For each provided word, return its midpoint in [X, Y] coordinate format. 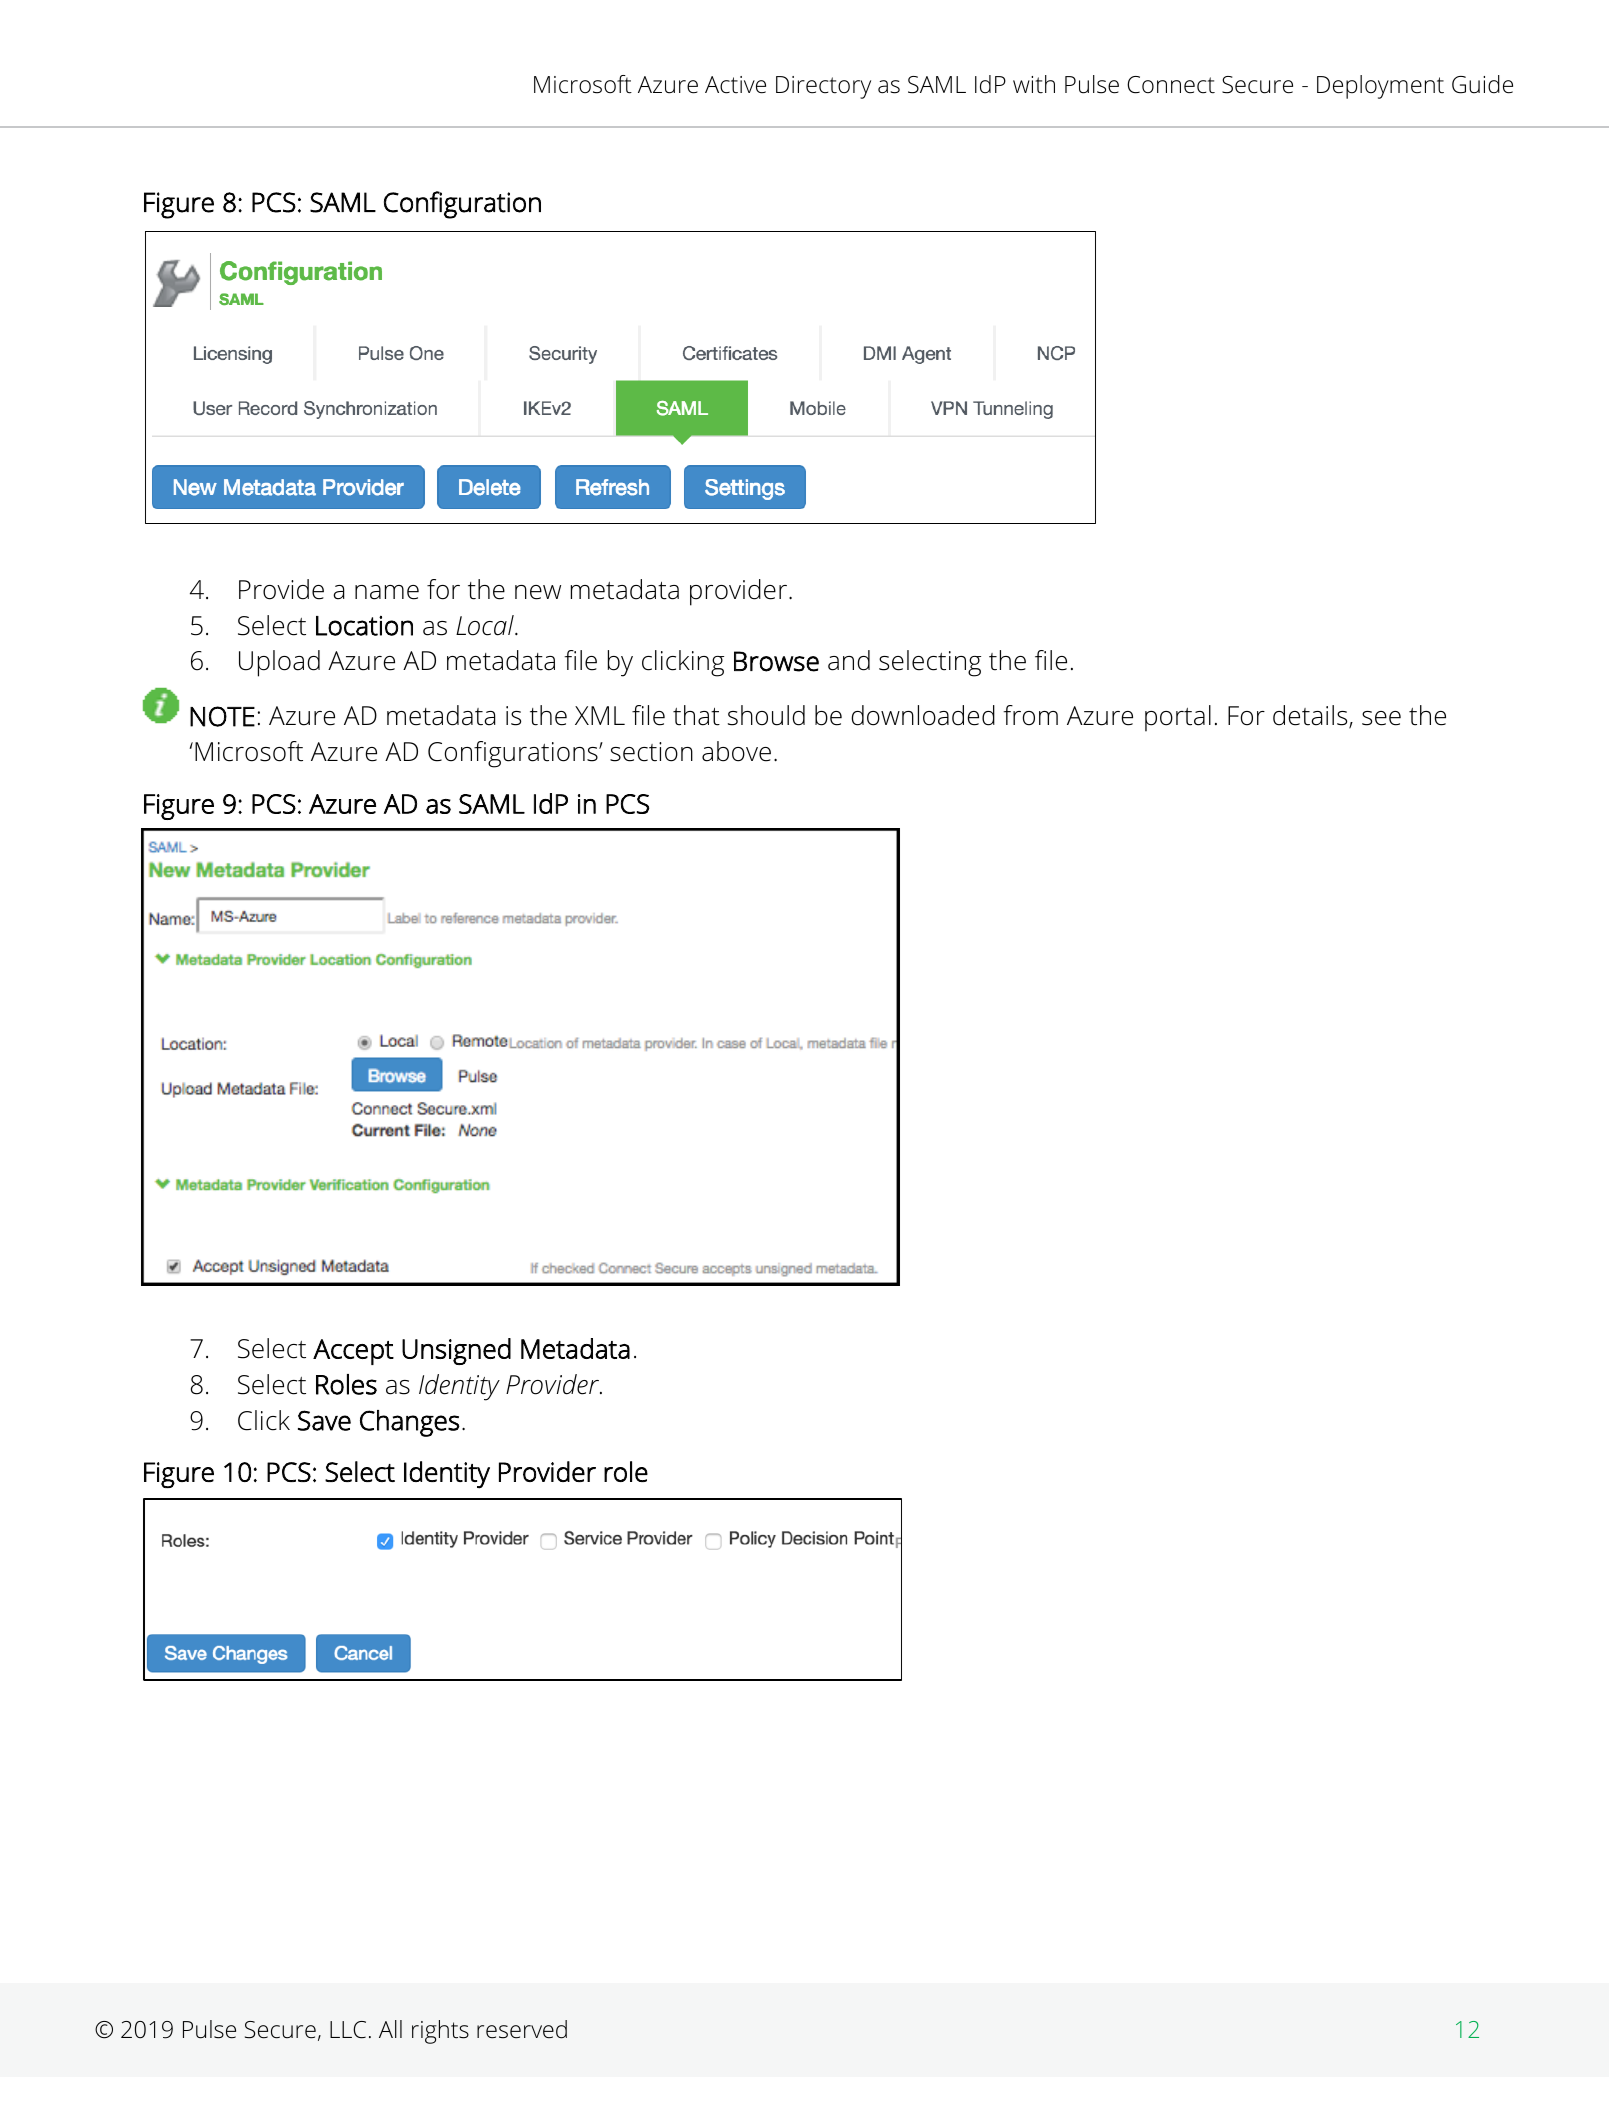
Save [324, 1420]
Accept [353, 1352]
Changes [410, 1423]
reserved [522, 2029]
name [387, 592]
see [1381, 718]
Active [735, 85]
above [736, 751]
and [849, 660]
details [1311, 717]
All [390, 2029]
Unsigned [456, 1351]
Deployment [1380, 87]
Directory [823, 87]
